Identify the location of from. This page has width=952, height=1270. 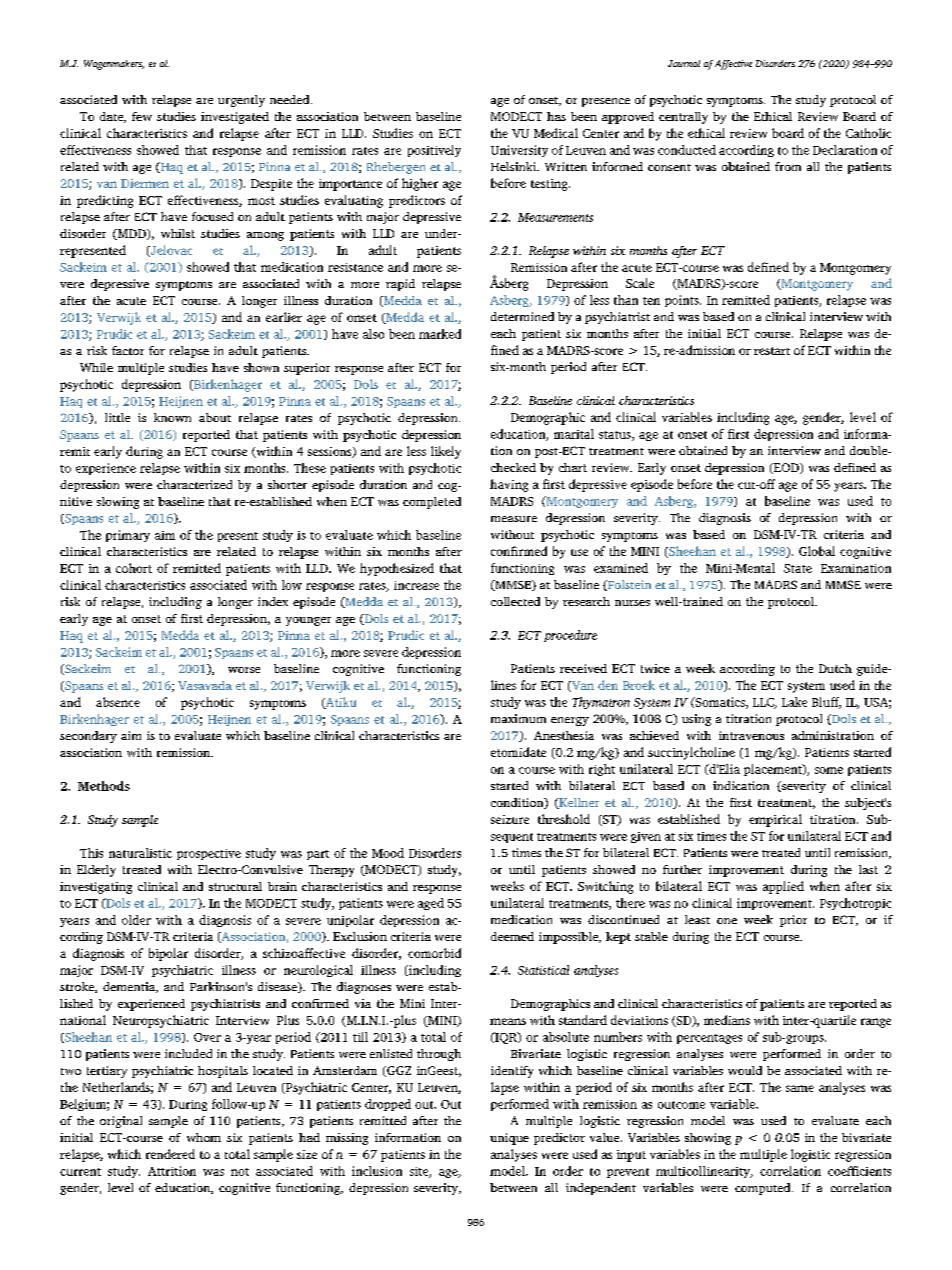
(788, 166).
